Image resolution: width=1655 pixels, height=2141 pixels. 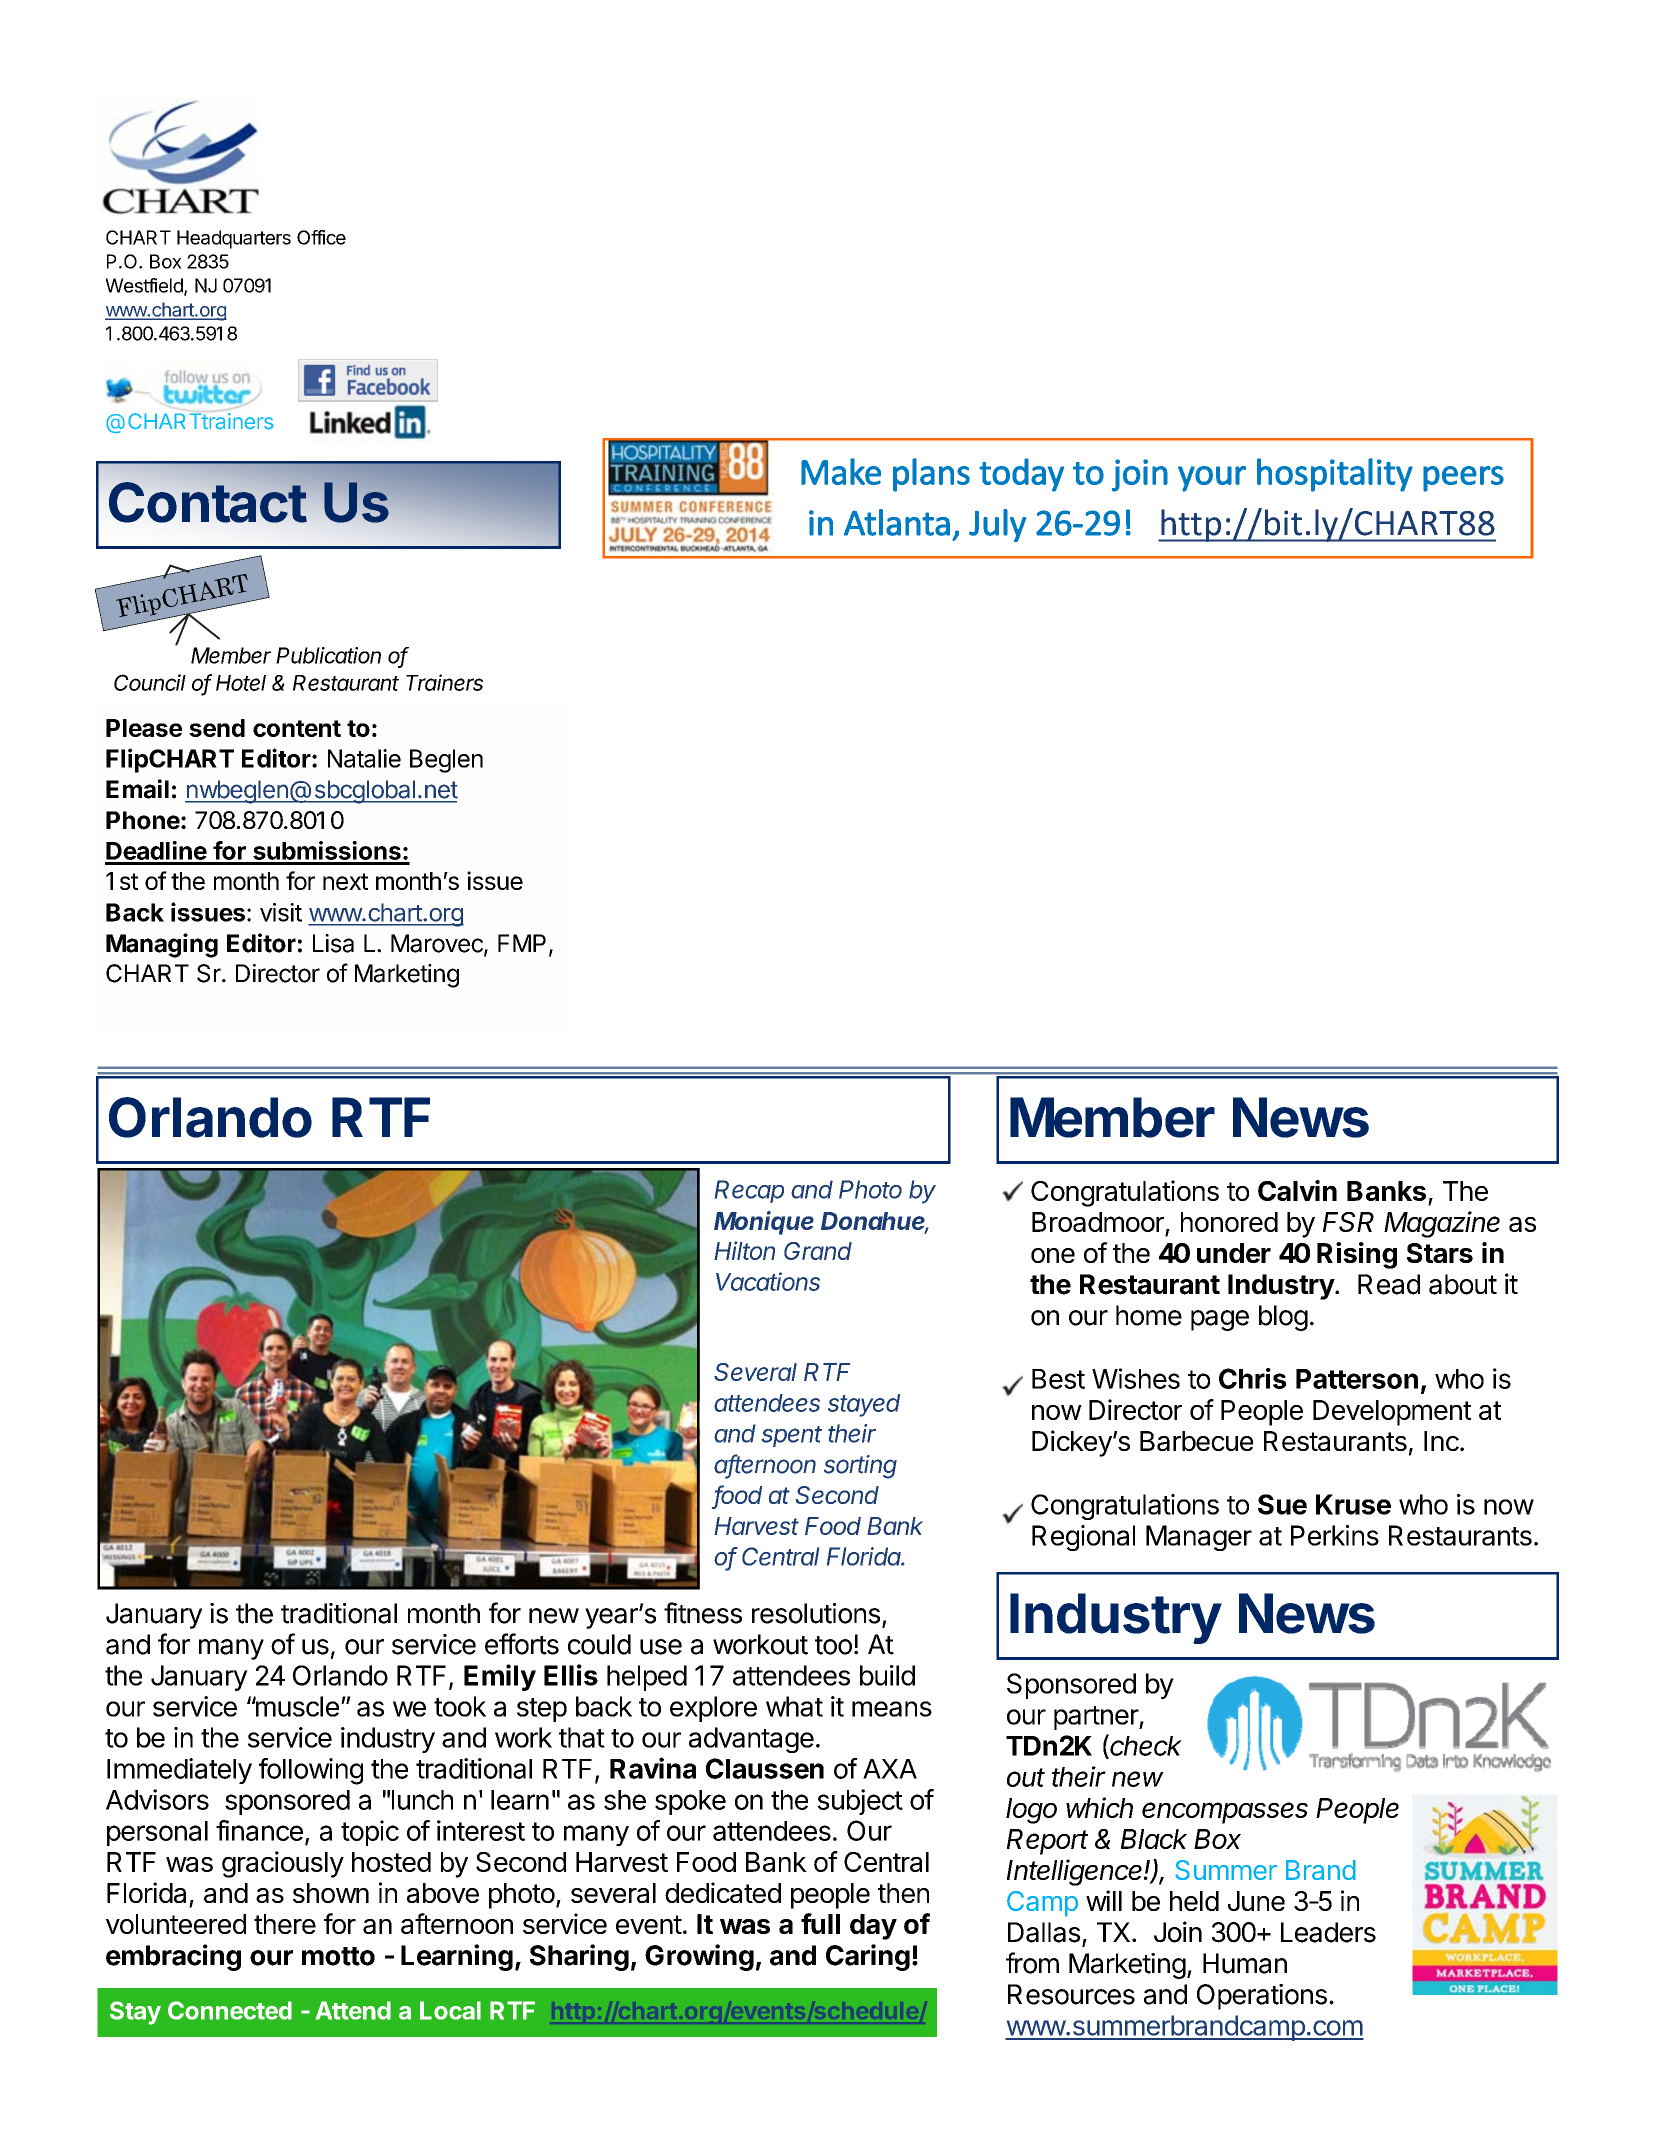 What do you see at coordinates (1335, 475) in the screenshot?
I see `hospitality` at bounding box center [1335, 475].
